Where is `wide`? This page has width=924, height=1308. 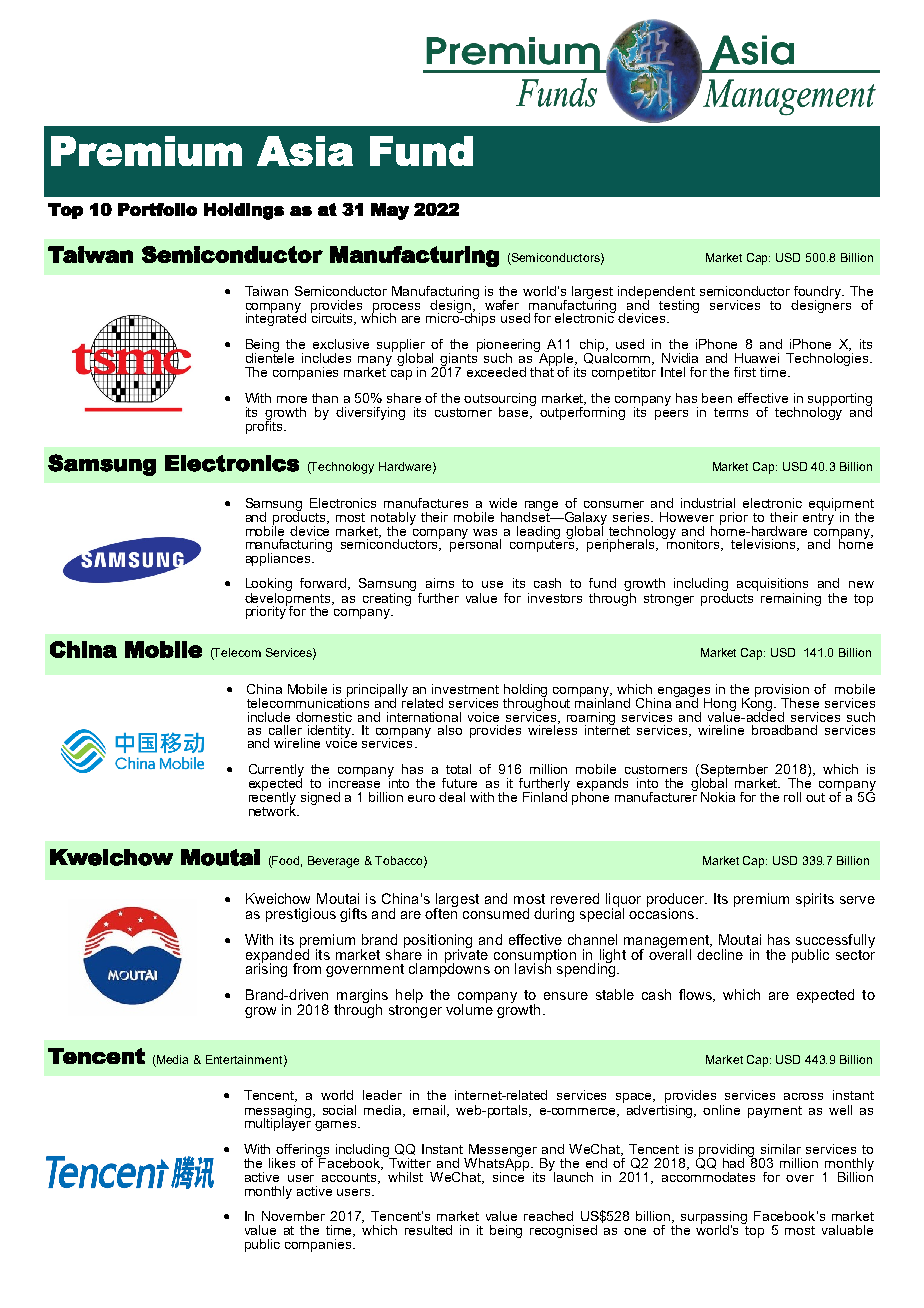
wide is located at coordinates (503, 503).
